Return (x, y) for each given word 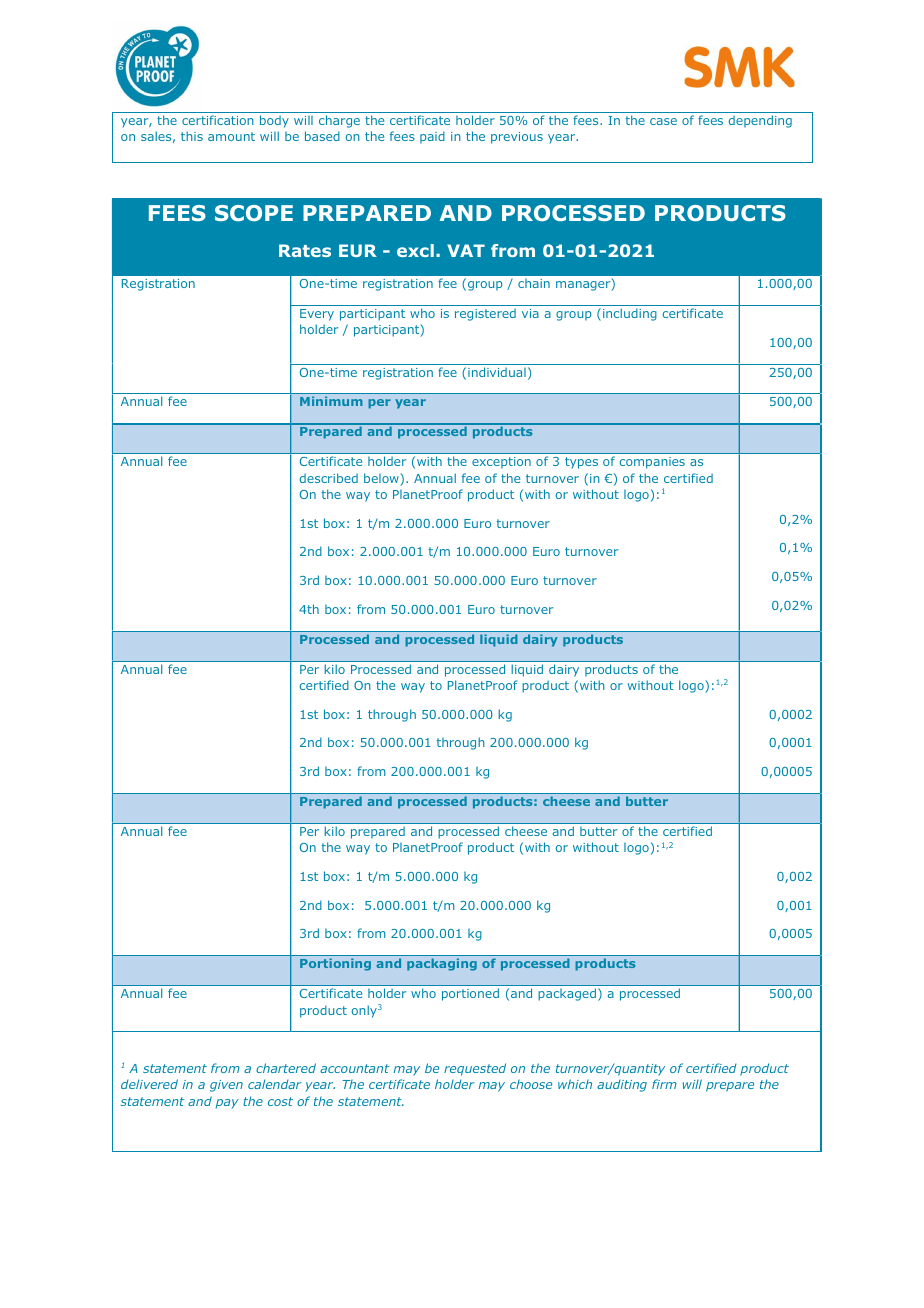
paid (432, 137)
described (329, 478)
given (226, 1086)
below (382, 479)
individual (497, 372)
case (663, 121)
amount (231, 136)
